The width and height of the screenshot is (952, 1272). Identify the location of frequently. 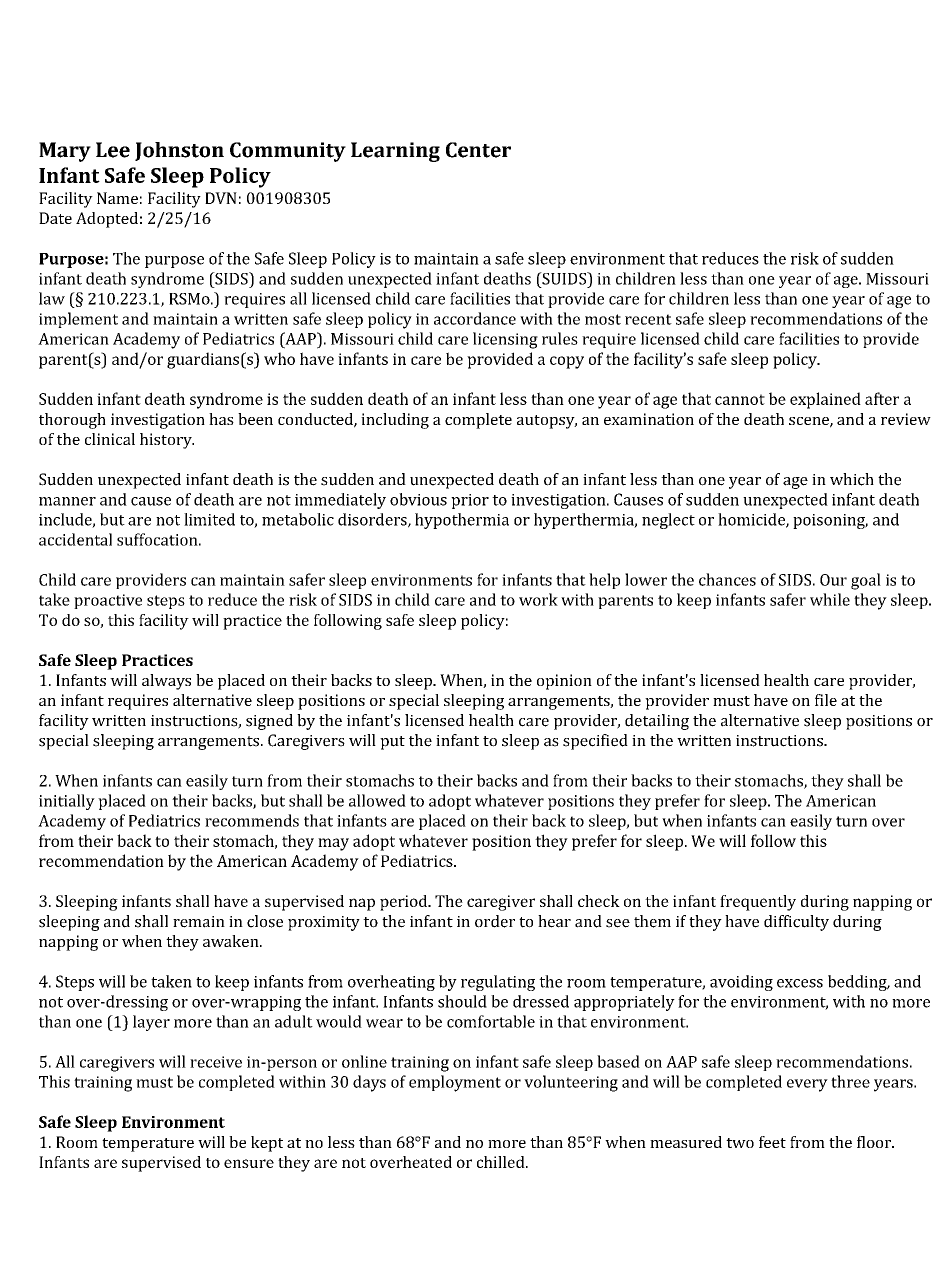
(758, 903).
